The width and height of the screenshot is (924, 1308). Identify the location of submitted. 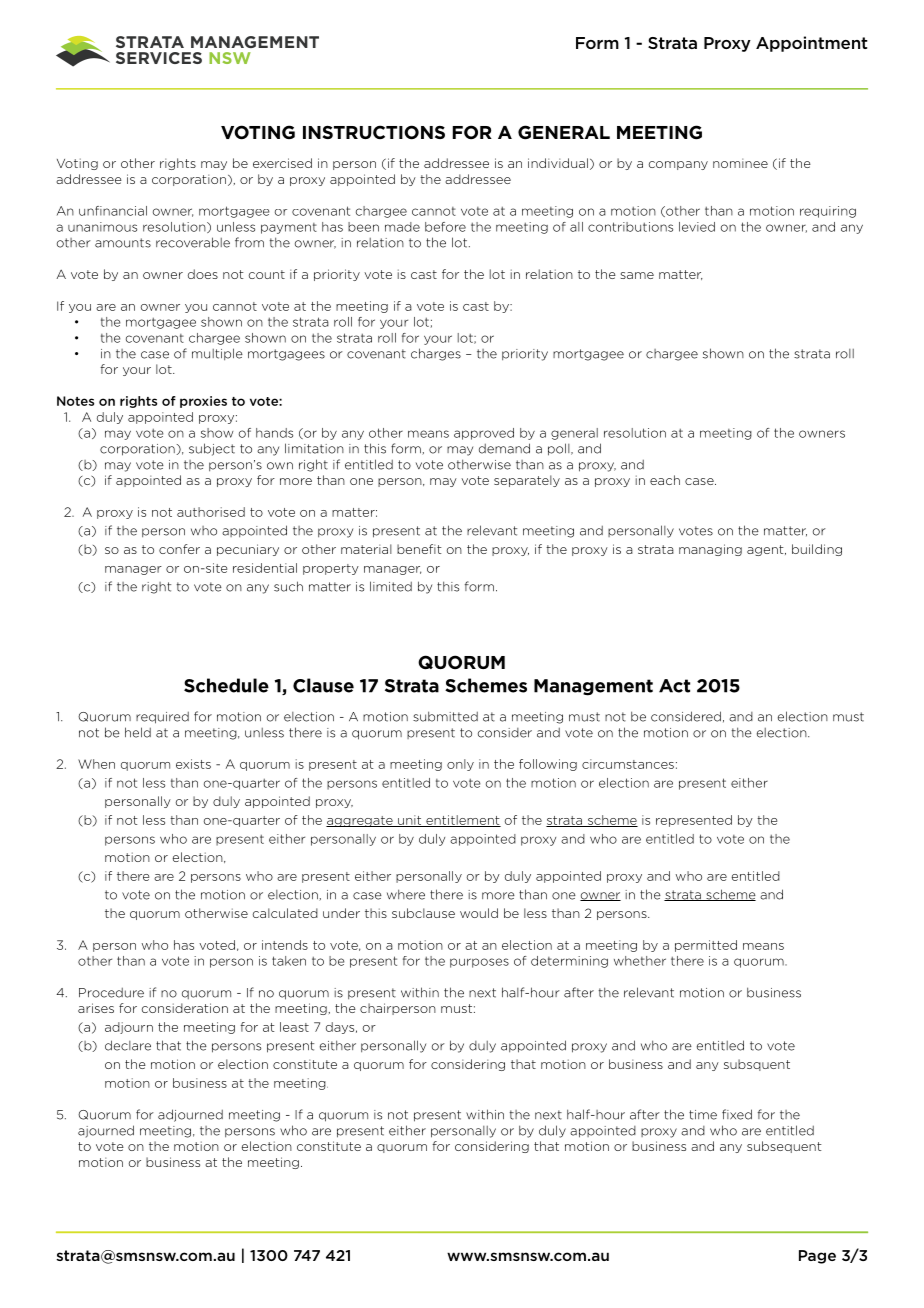
(445, 716).
